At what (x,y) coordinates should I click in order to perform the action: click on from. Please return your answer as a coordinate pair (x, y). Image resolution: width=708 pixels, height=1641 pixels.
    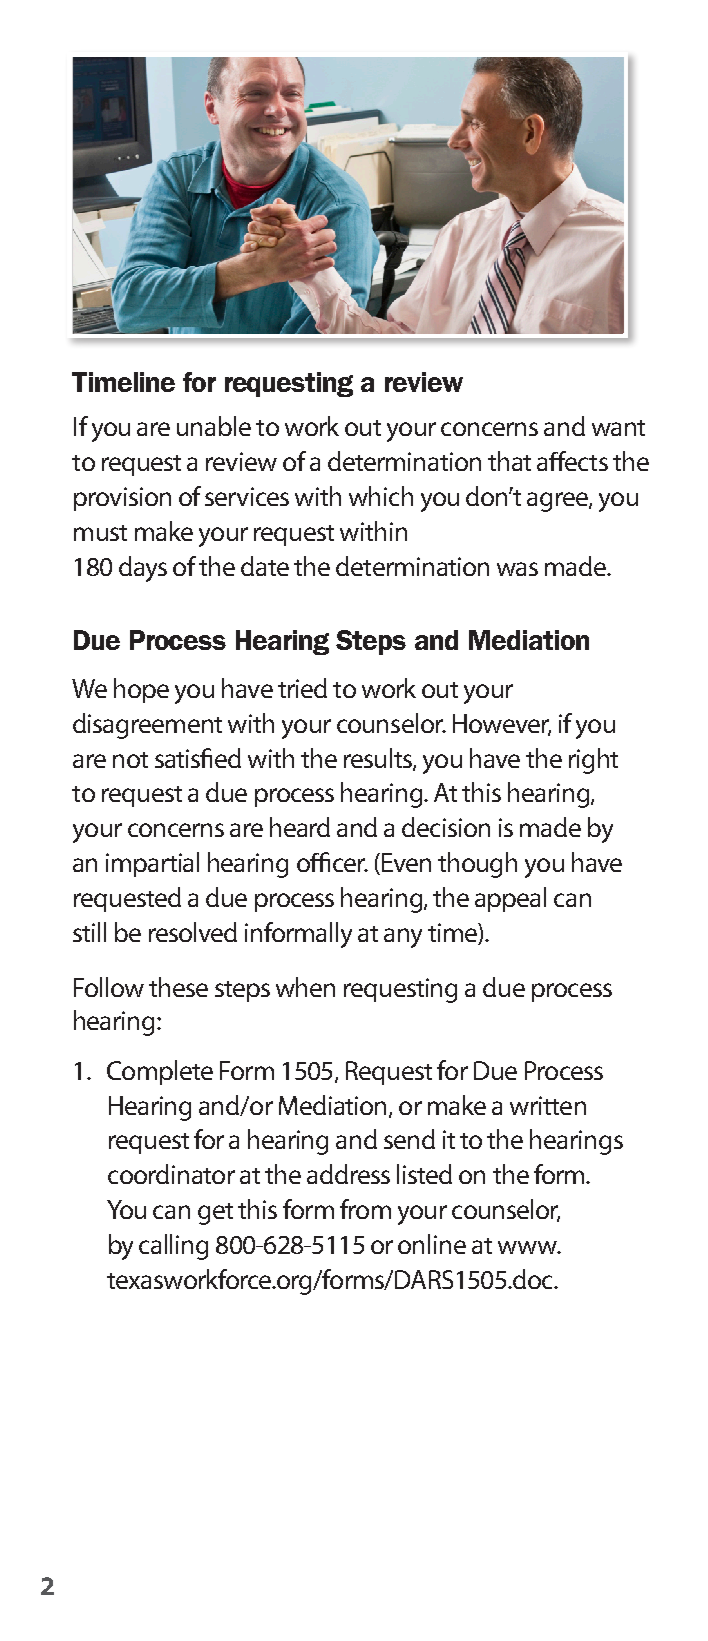
    Looking at the image, I should click on (365, 1209).
